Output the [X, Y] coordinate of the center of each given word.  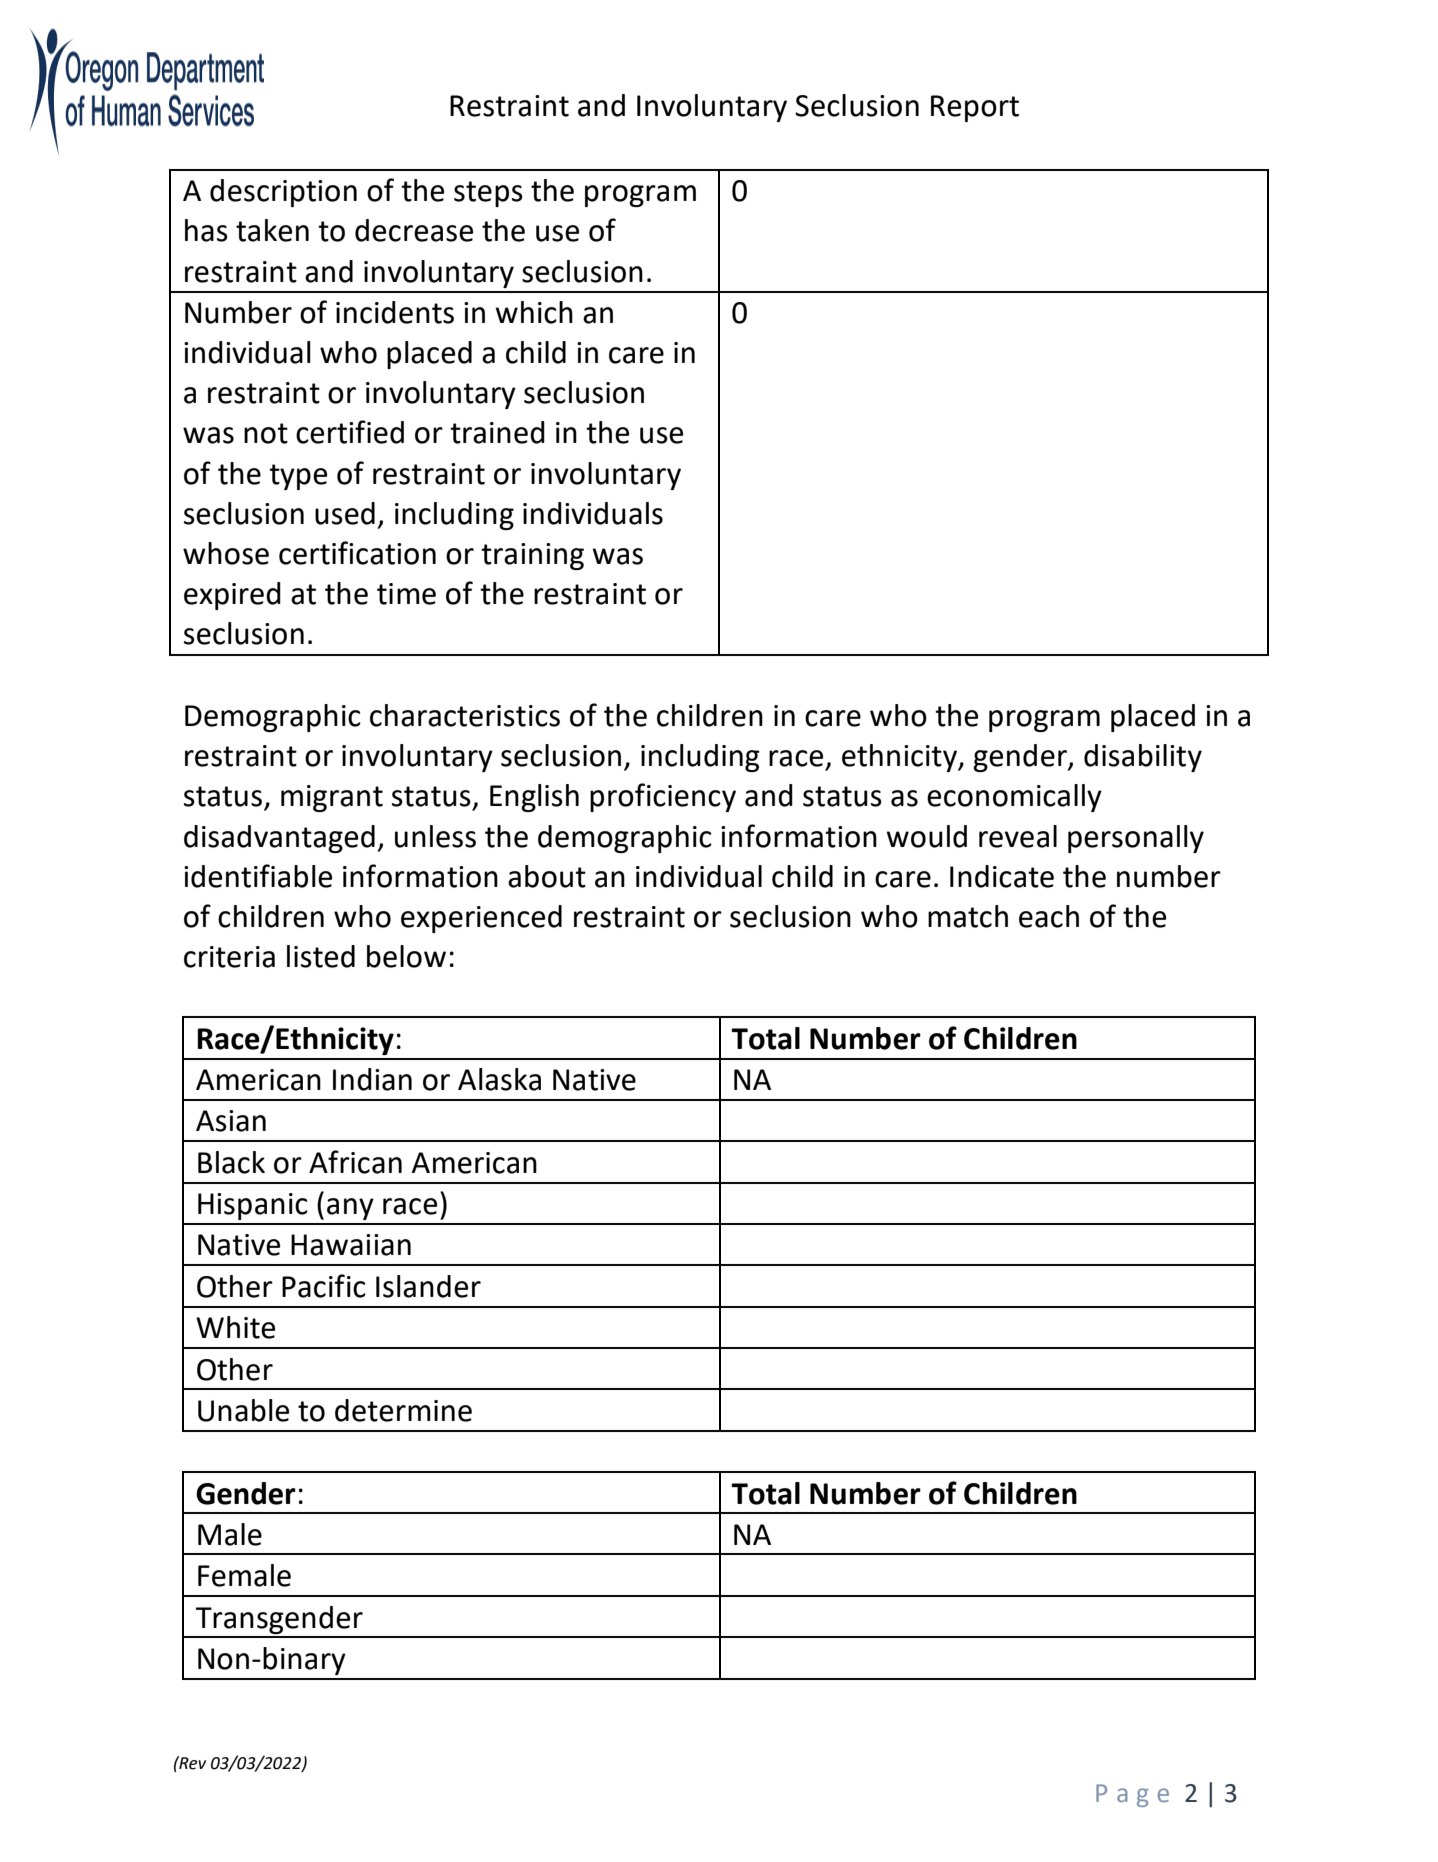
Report [975, 108]
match [968, 916]
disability [1143, 758]
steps [488, 194]
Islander [428, 1286]
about [547, 876]
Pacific [324, 1286]
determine [403, 1410]
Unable [243, 1410]
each [1049, 916]
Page [1132, 1795]
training [532, 556]
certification [357, 553]
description [283, 193]
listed [321, 956]
